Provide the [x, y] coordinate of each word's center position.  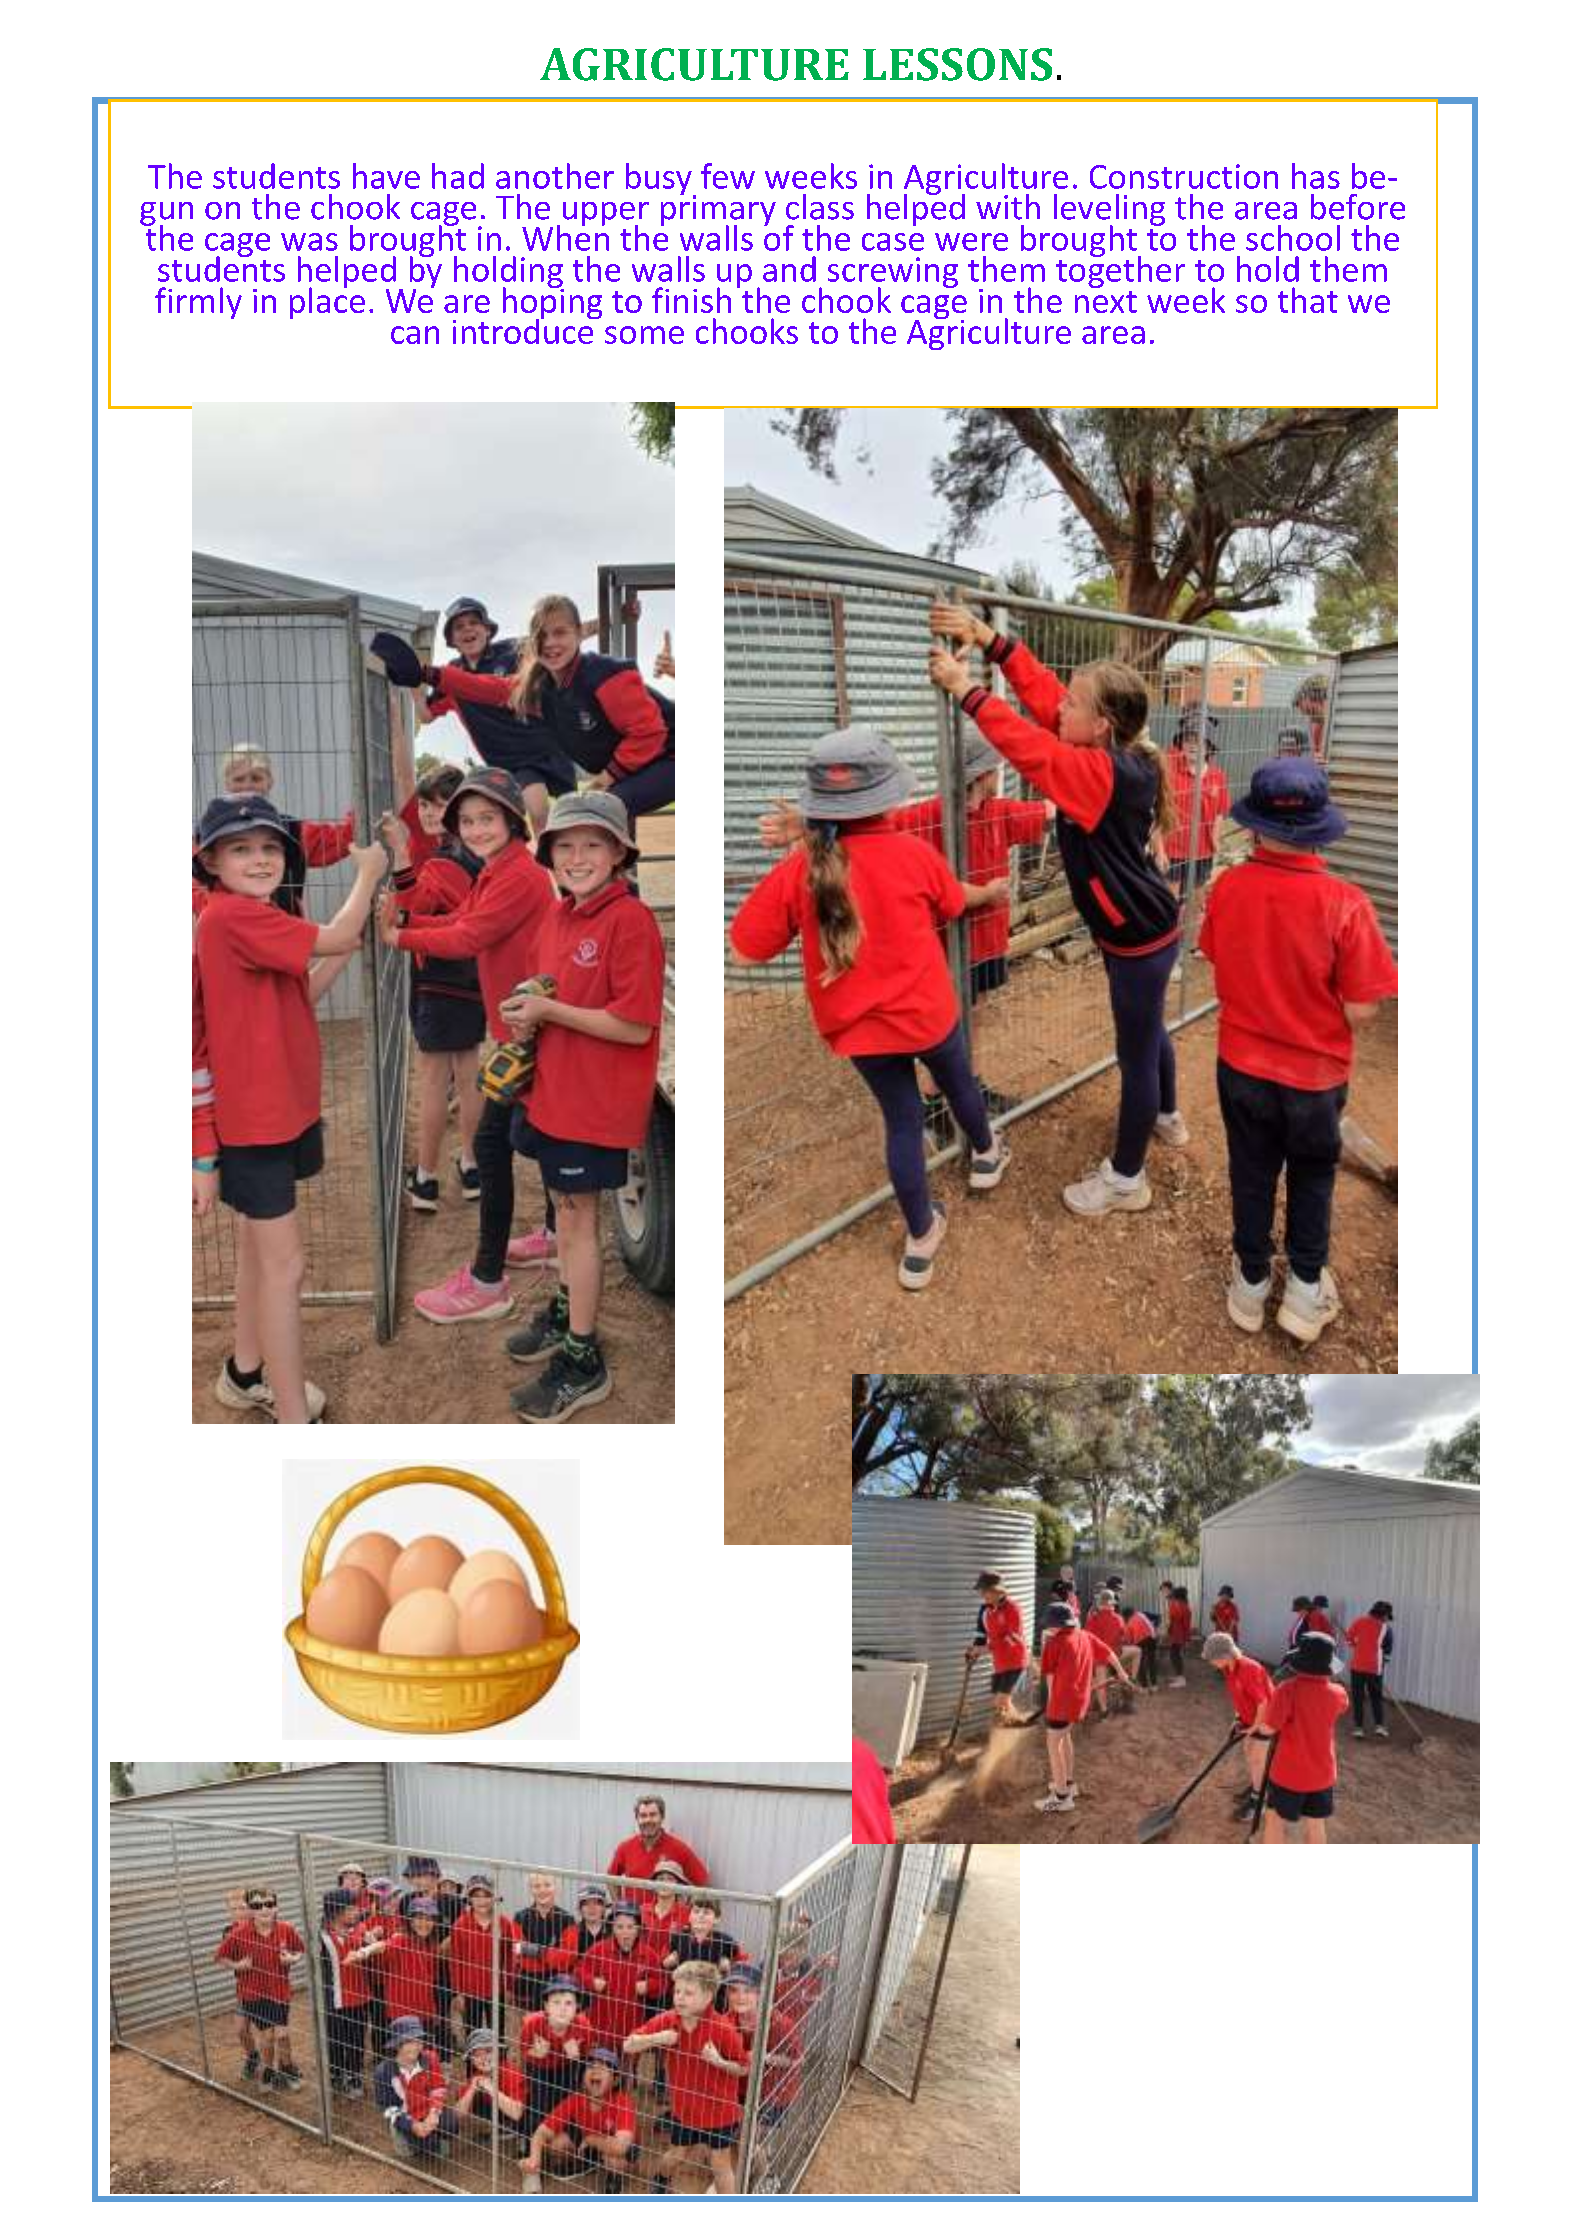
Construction [1184, 176]
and [789, 269]
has [1316, 176]
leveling [1109, 211]
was [309, 242]
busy [660, 180]
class [820, 207]
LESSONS [957, 64]
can [415, 335]
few [728, 176]
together [1120, 271]
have [386, 176]
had [458, 176]
